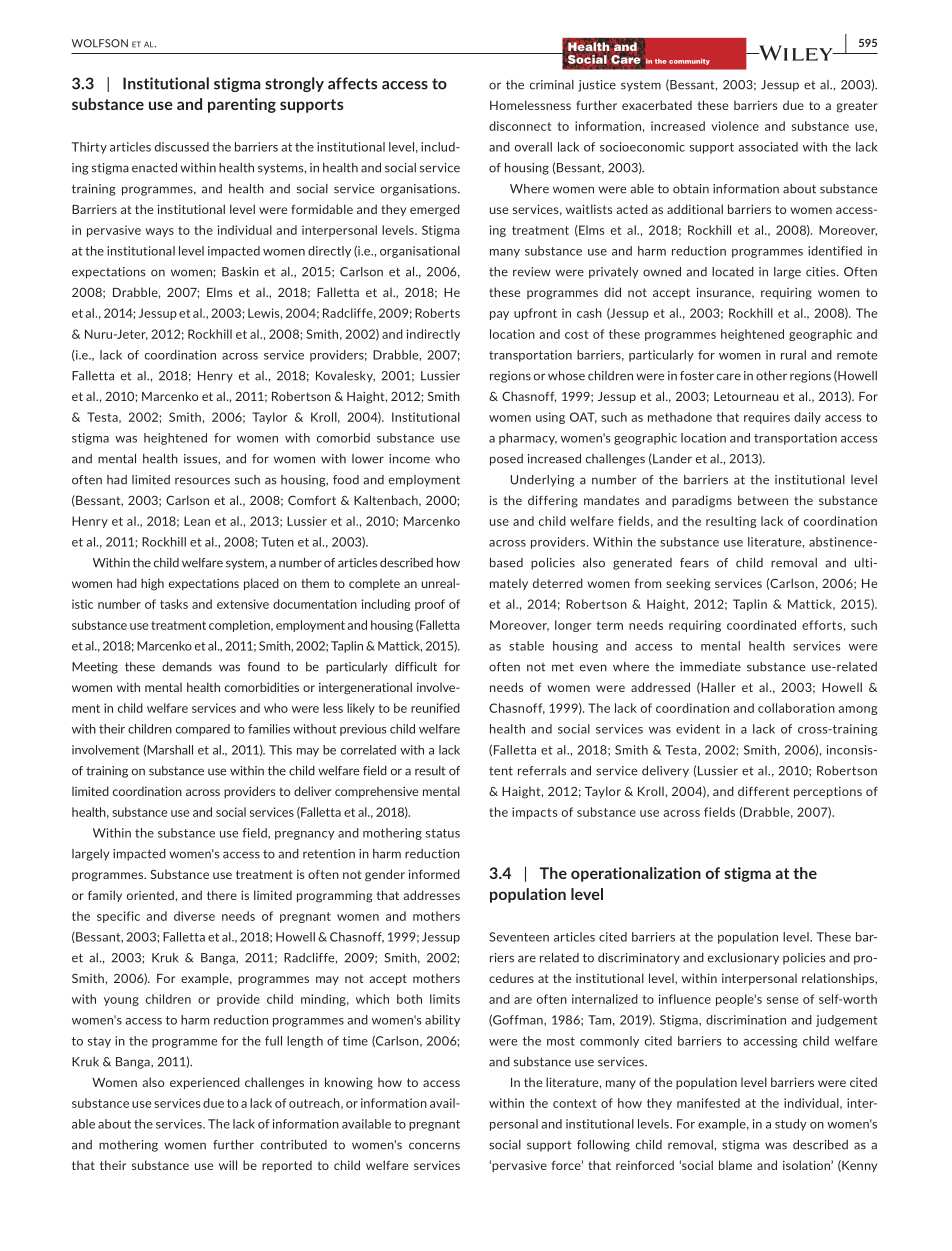 The image size is (952, 1251). Describe the element at coordinates (791, 1125) in the screenshot. I see `study` at that location.
